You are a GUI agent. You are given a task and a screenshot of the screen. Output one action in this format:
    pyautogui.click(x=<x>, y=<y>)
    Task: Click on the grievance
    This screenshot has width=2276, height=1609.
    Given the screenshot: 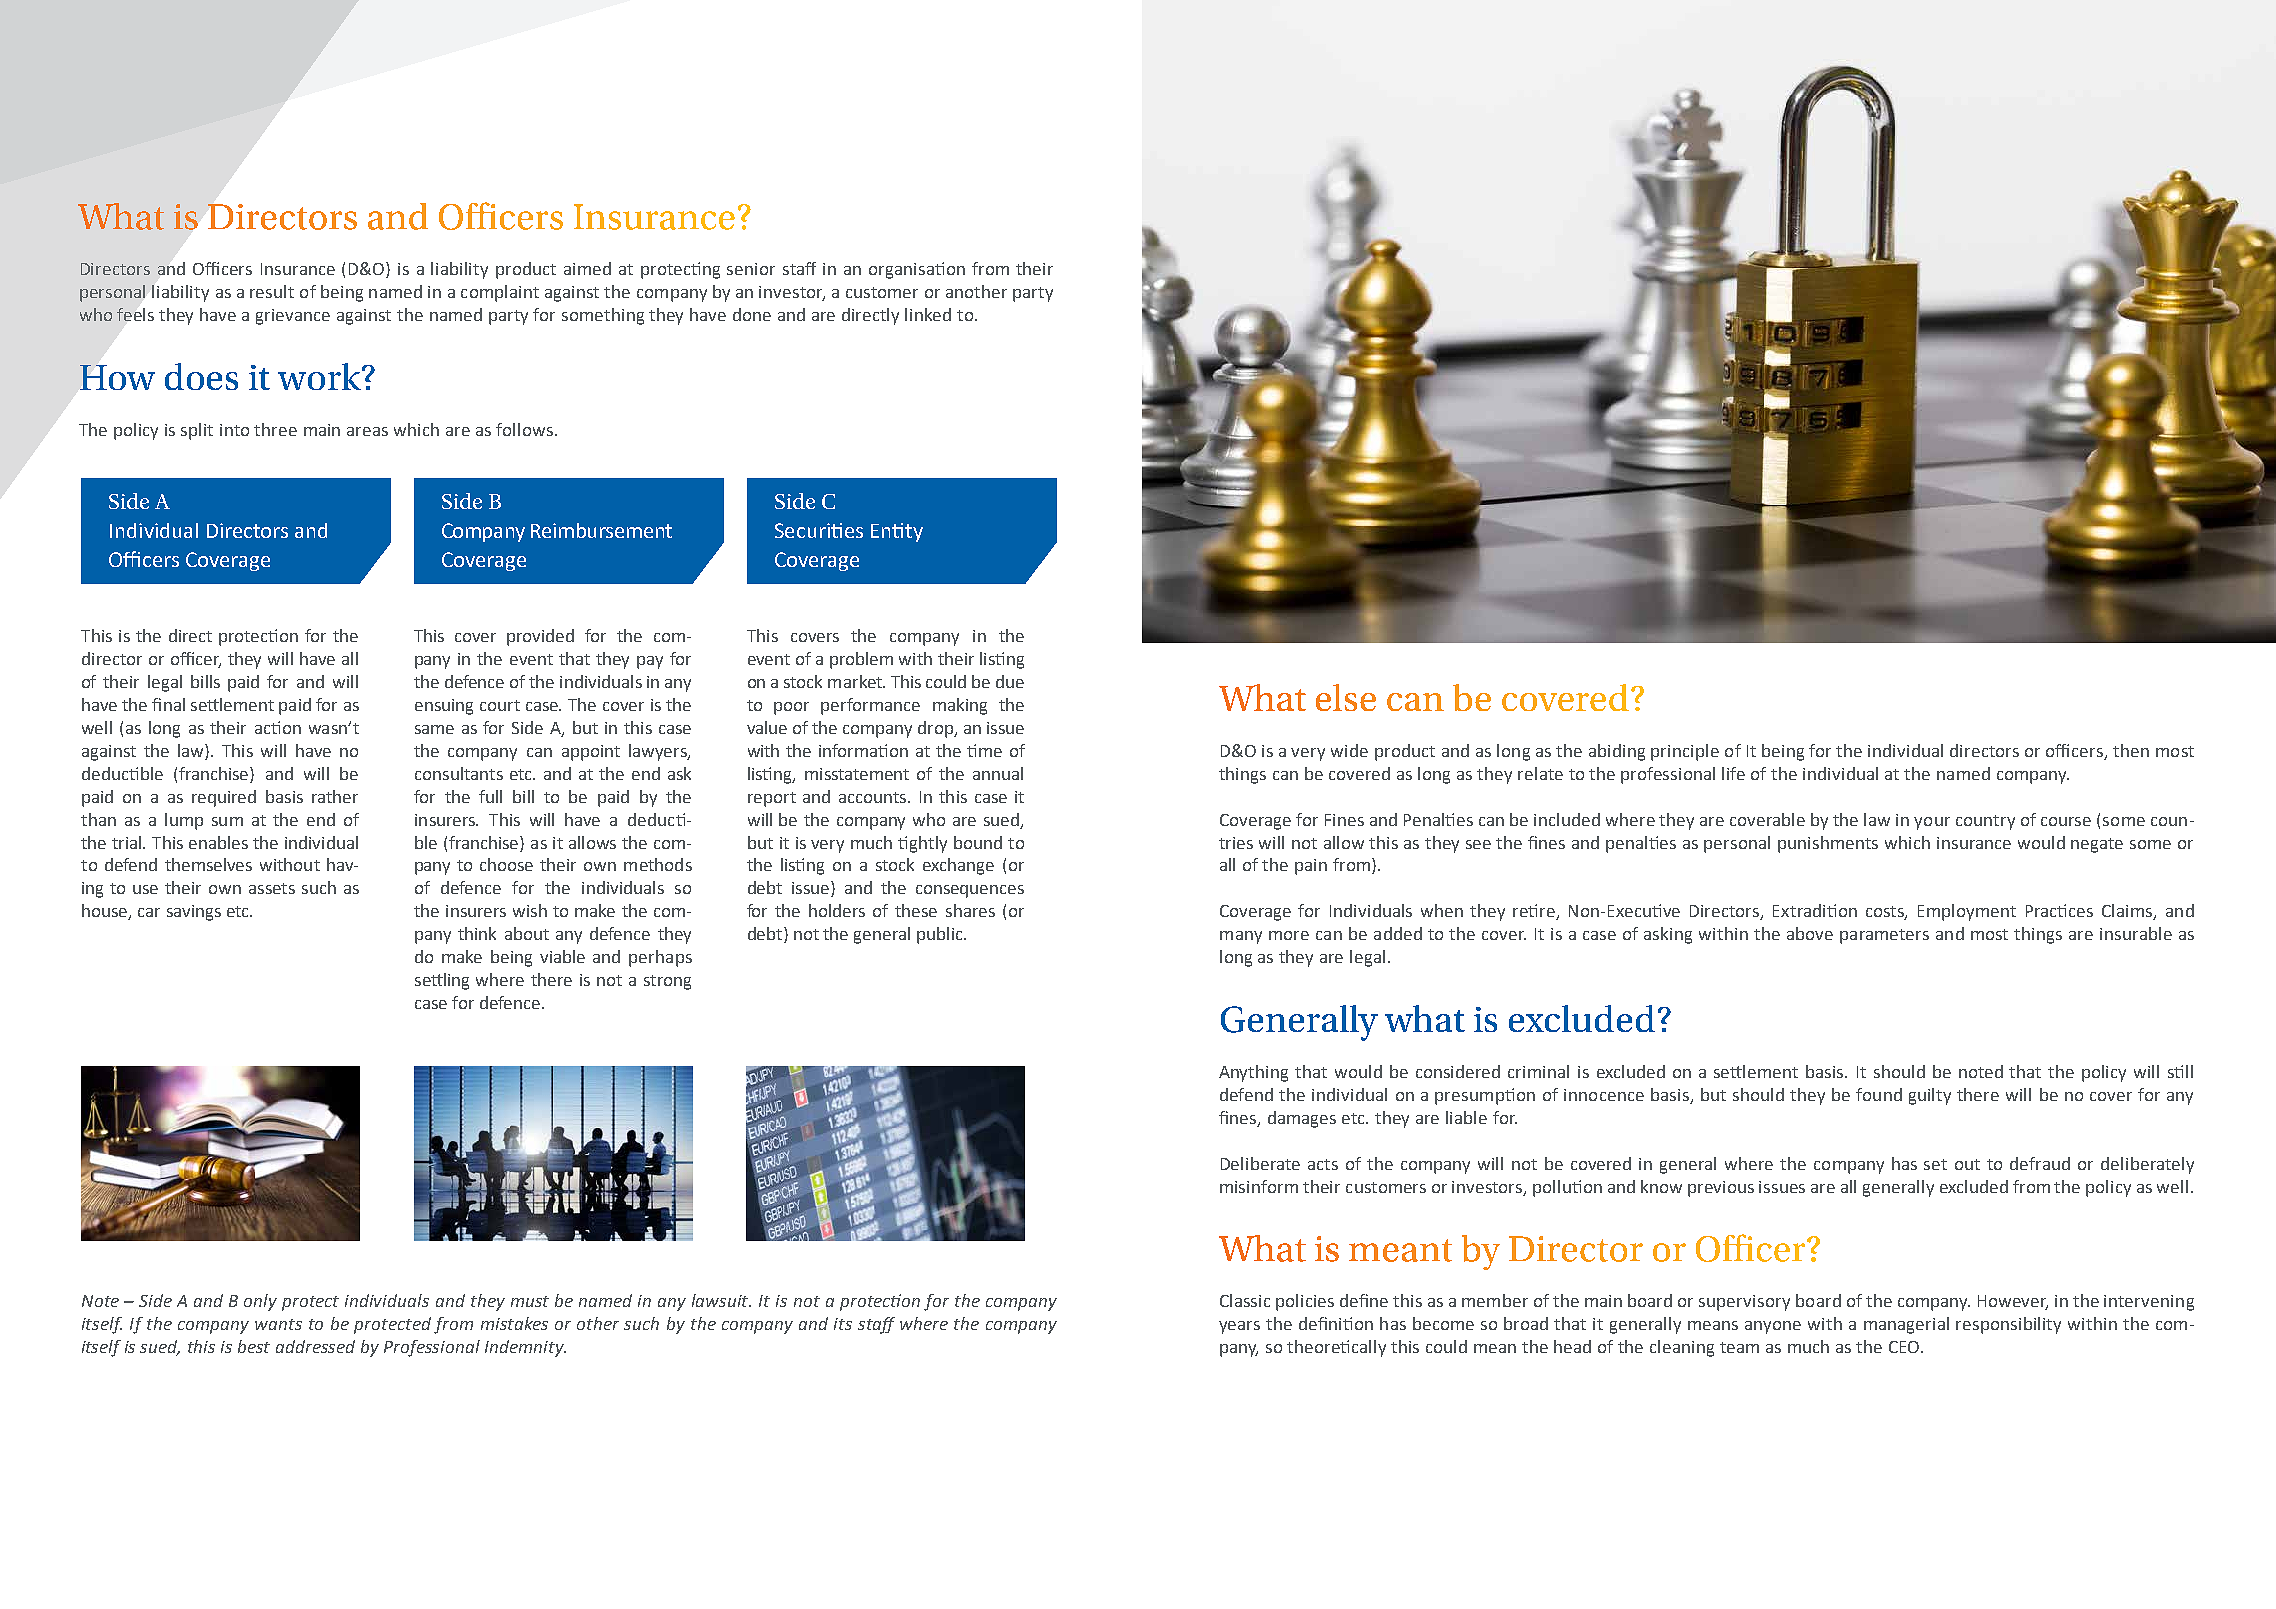 What is the action you would take?
    pyautogui.click(x=293, y=317)
